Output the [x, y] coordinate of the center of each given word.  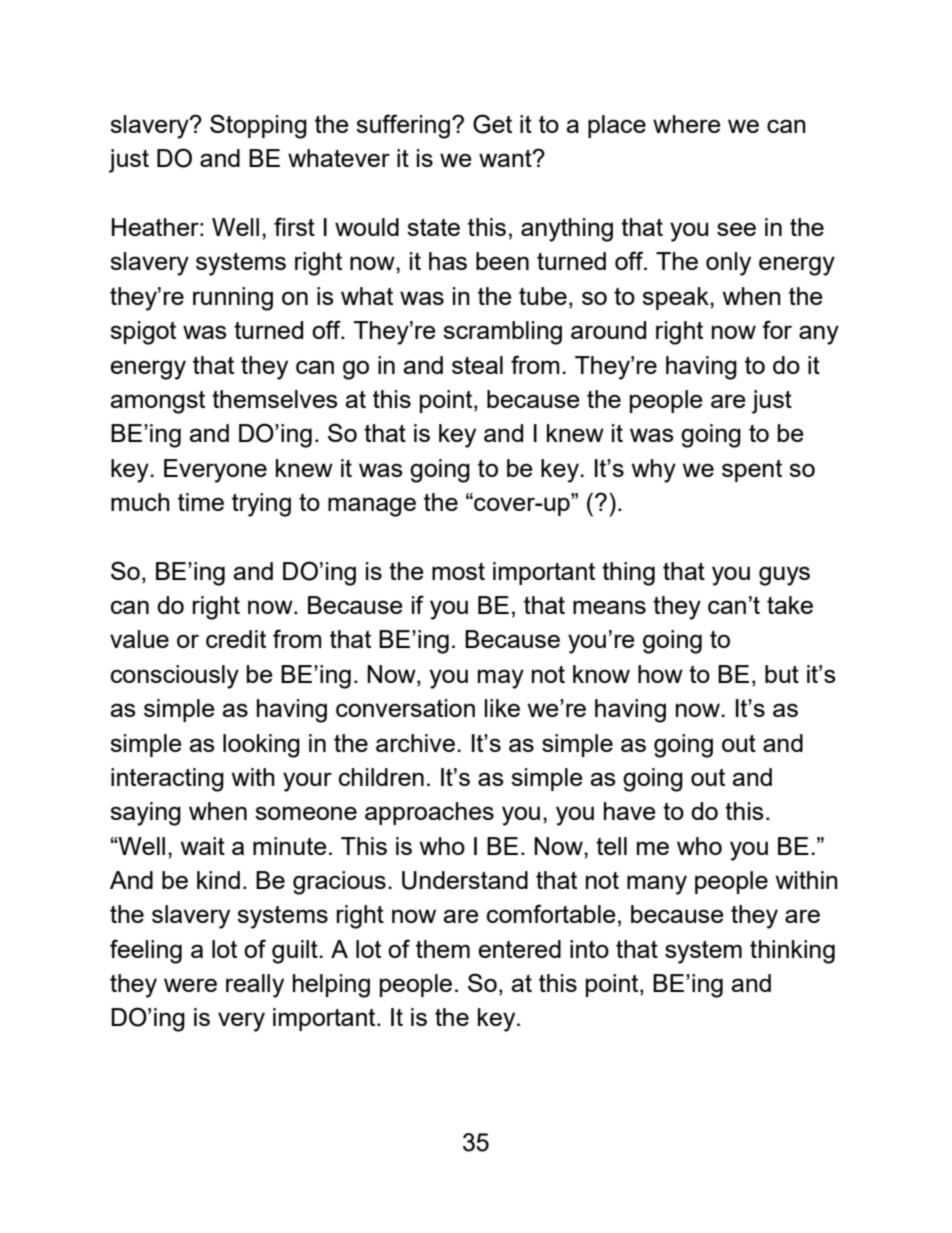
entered [519, 949]
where [687, 124]
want [506, 158]
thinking [792, 952]
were [190, 985]
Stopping [258, 126]
